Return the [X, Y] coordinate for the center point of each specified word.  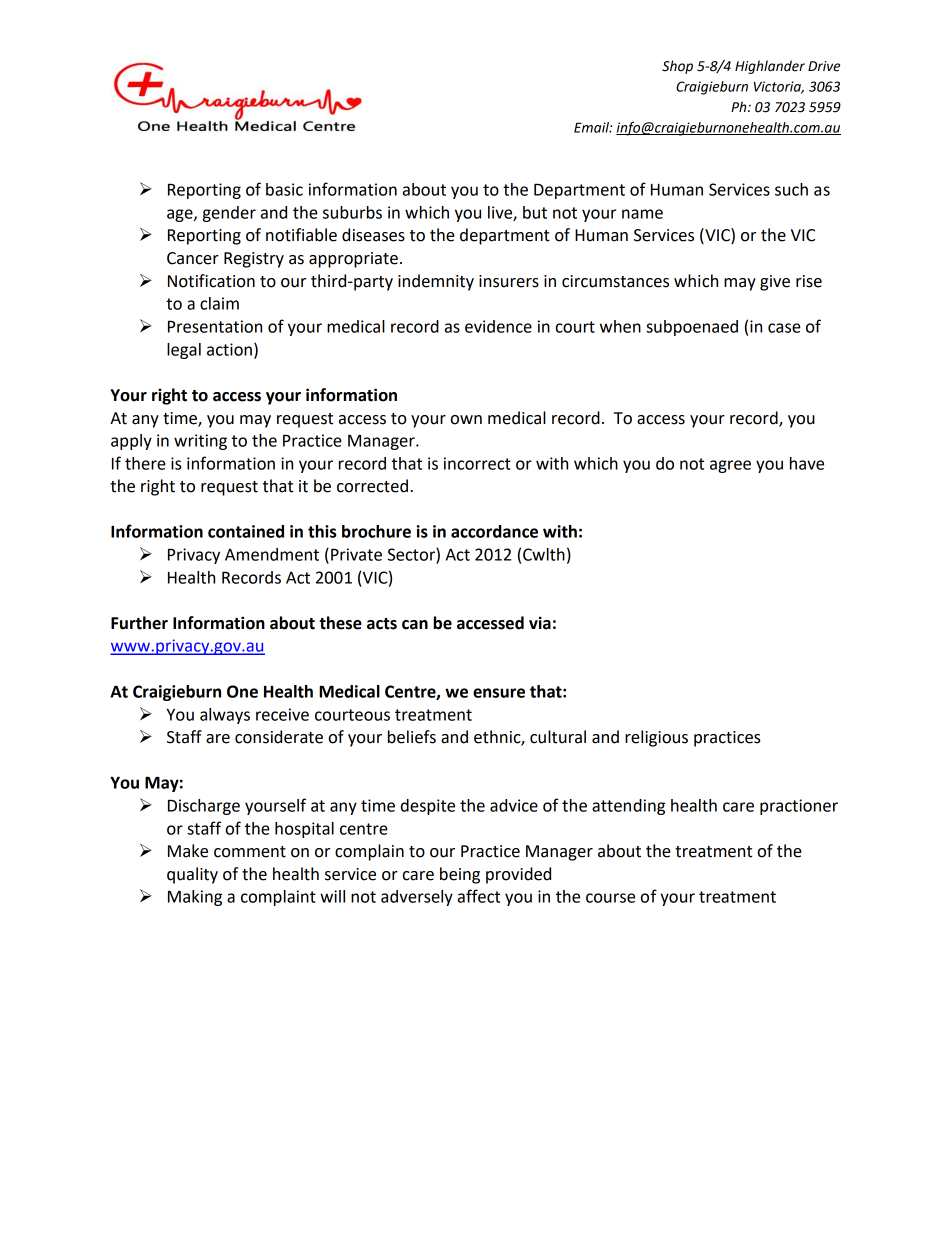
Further [139, 623]
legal [184, 351]
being [460, 875]
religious [656, 738]
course [610, 898]
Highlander [770, 67]
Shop [677, 67]
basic [284, 189]
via [540, 623]
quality [192, 875]
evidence [498, 326]
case [784, 328]
